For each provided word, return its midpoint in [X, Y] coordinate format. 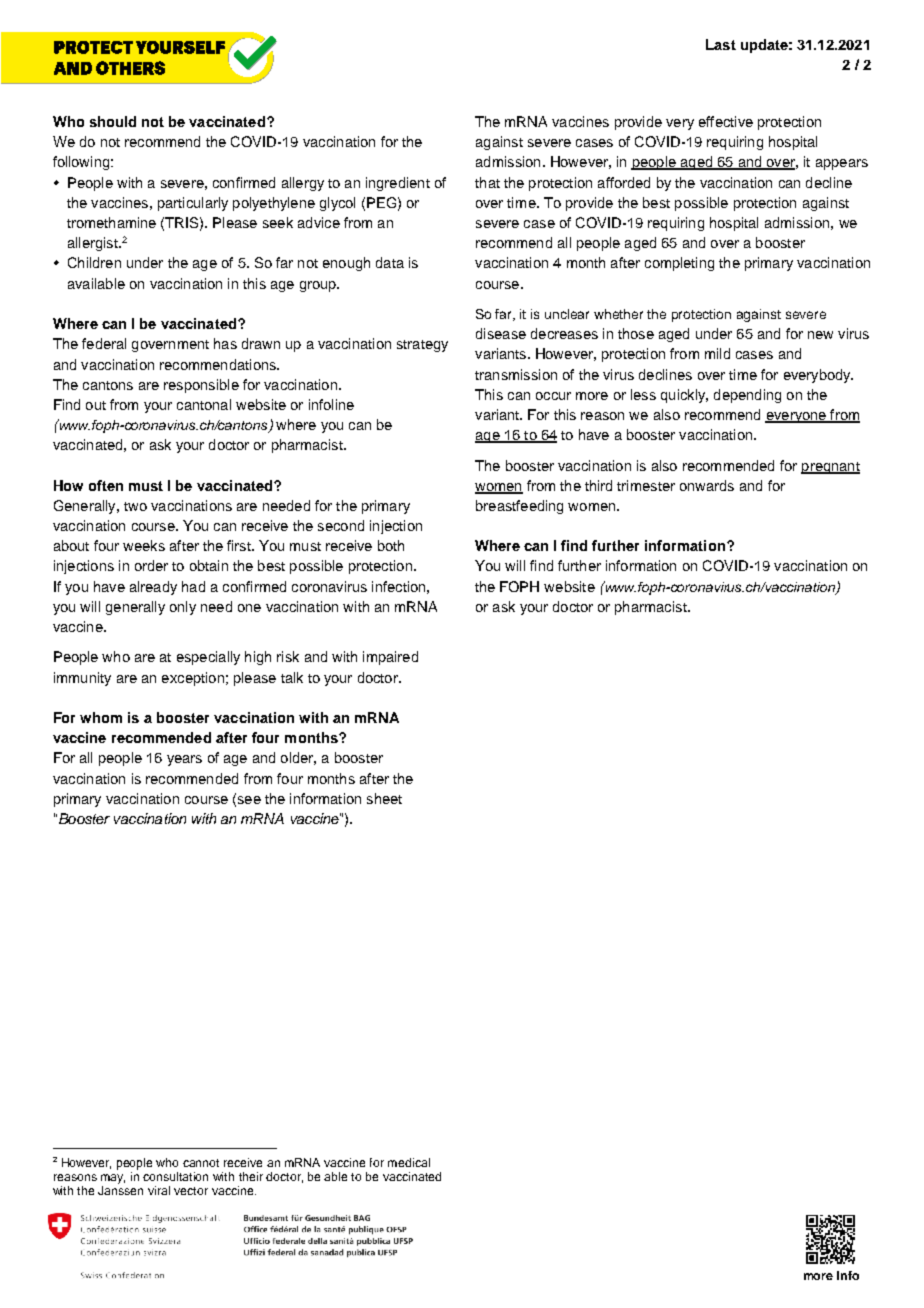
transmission [516, 374]
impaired [390, 658]
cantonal [204, 404]
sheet [384, 798]
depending [747, 396]
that [487, 182]
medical [409, 1162]
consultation [175, 1176]
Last [721, 44]
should [113, 121]
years [184, 760]
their [251, 1176]
